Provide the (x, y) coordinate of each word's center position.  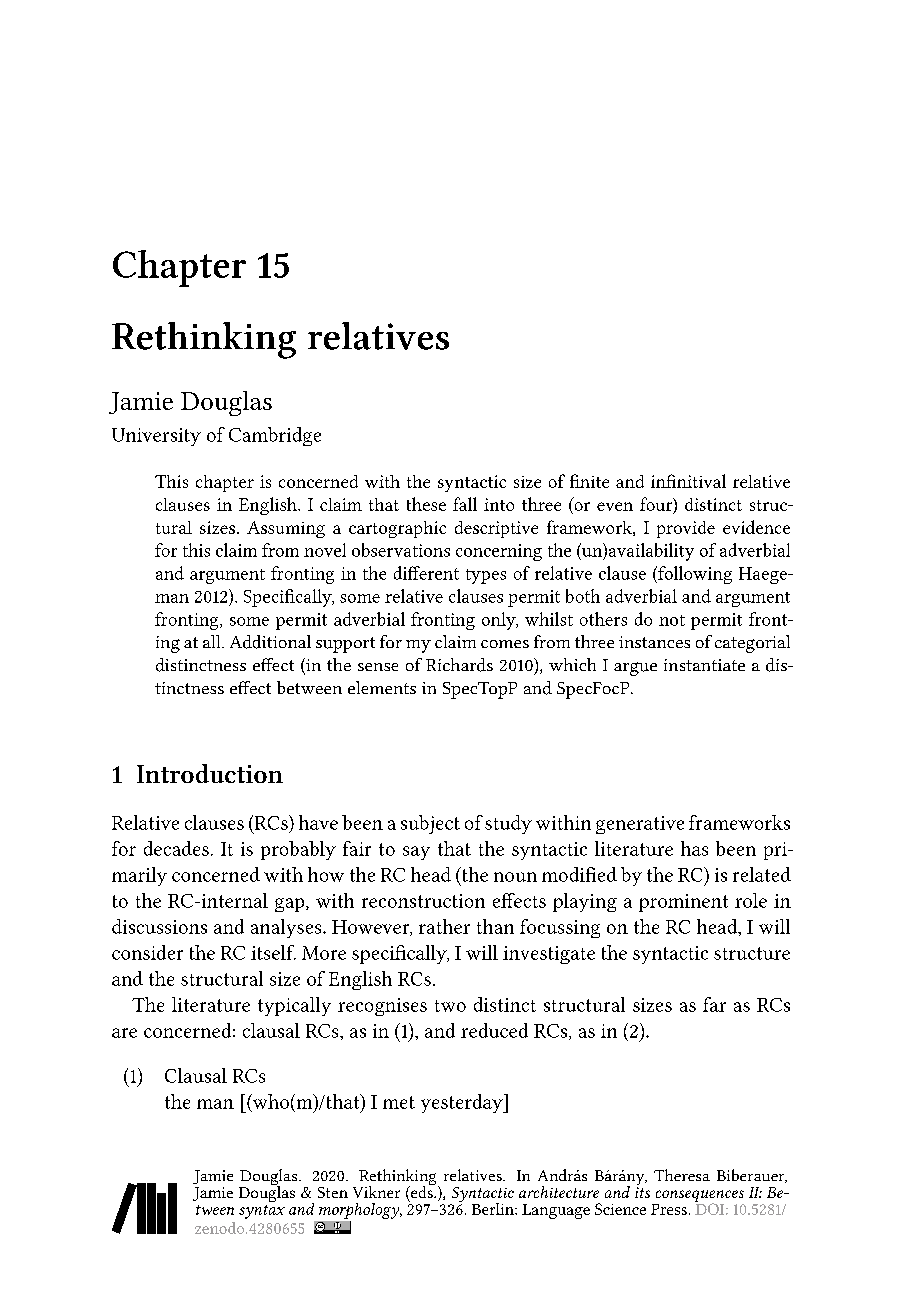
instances (654, 642)
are (124, 1033)
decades (176, 848)
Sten (333, 1192)
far (714, 1004)
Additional (270, 642)
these (426, 504)
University (156, 437)
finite (589, 481)
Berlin (494, 1209)
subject (430, 824)
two (450, 1006)
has (694, 848)
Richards (459, 665)
